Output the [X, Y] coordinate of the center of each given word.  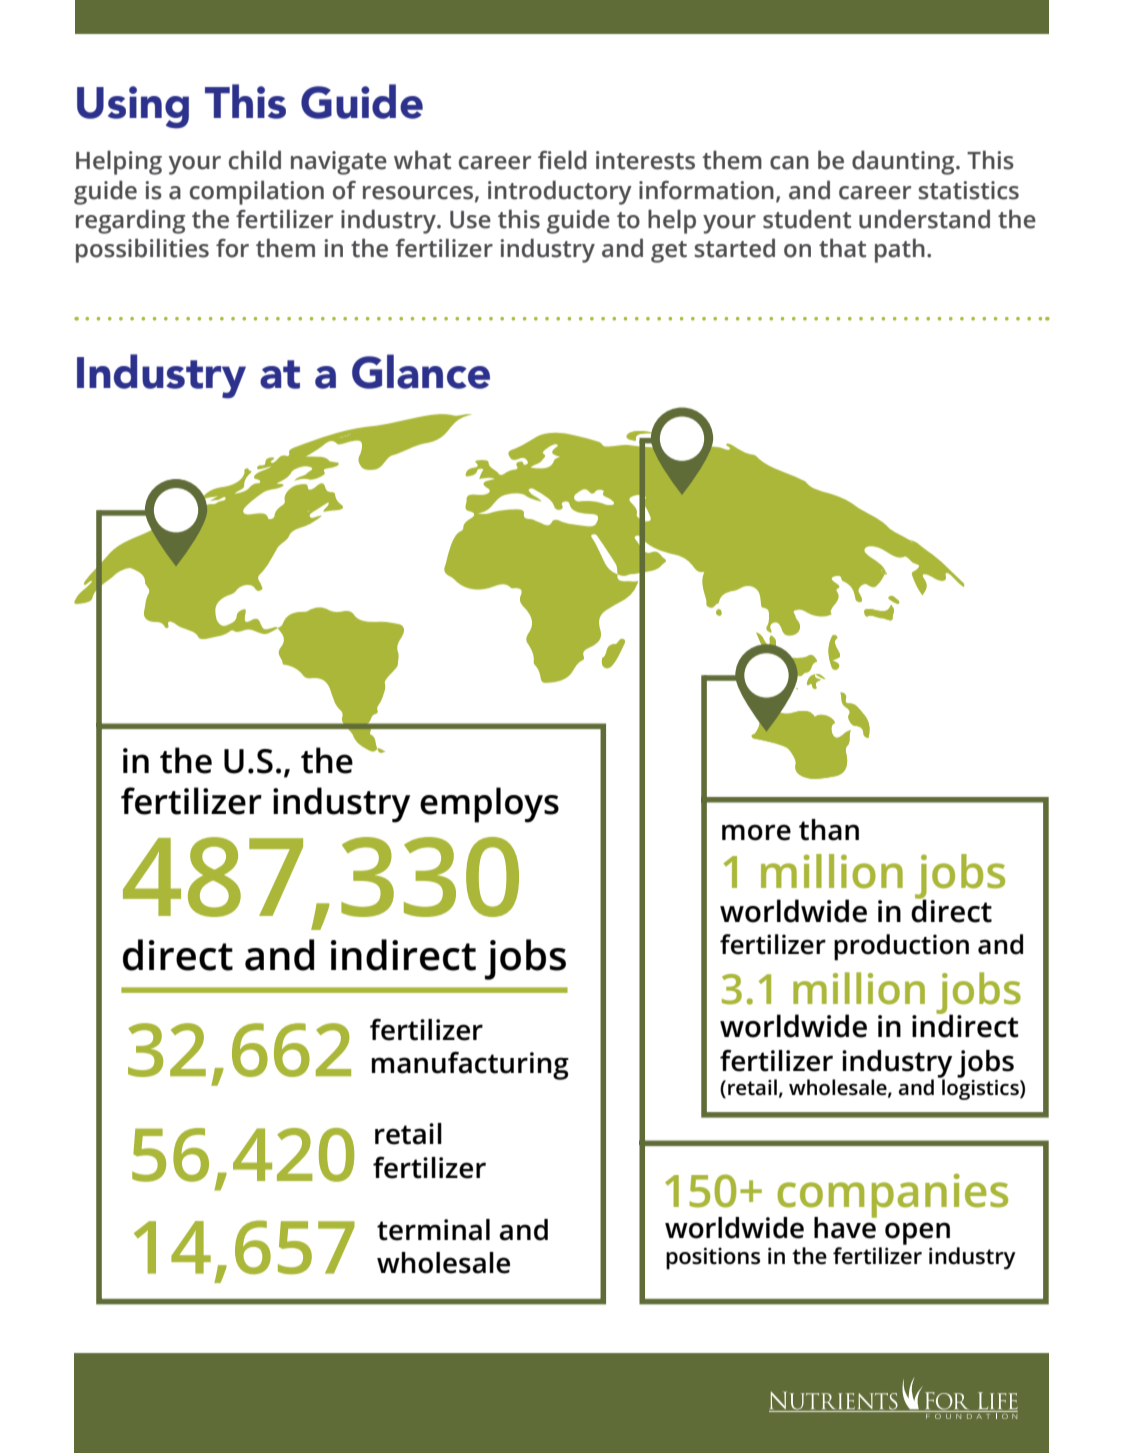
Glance [421, 371]
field [562, 160]
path [900, 250]
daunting [904, 162]
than [829, 830]
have [845, 1227]
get [669, 252]
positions [713, 1258]
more [756, 832]
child [255, 160]
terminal [433, 1230]
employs [489, 805]
